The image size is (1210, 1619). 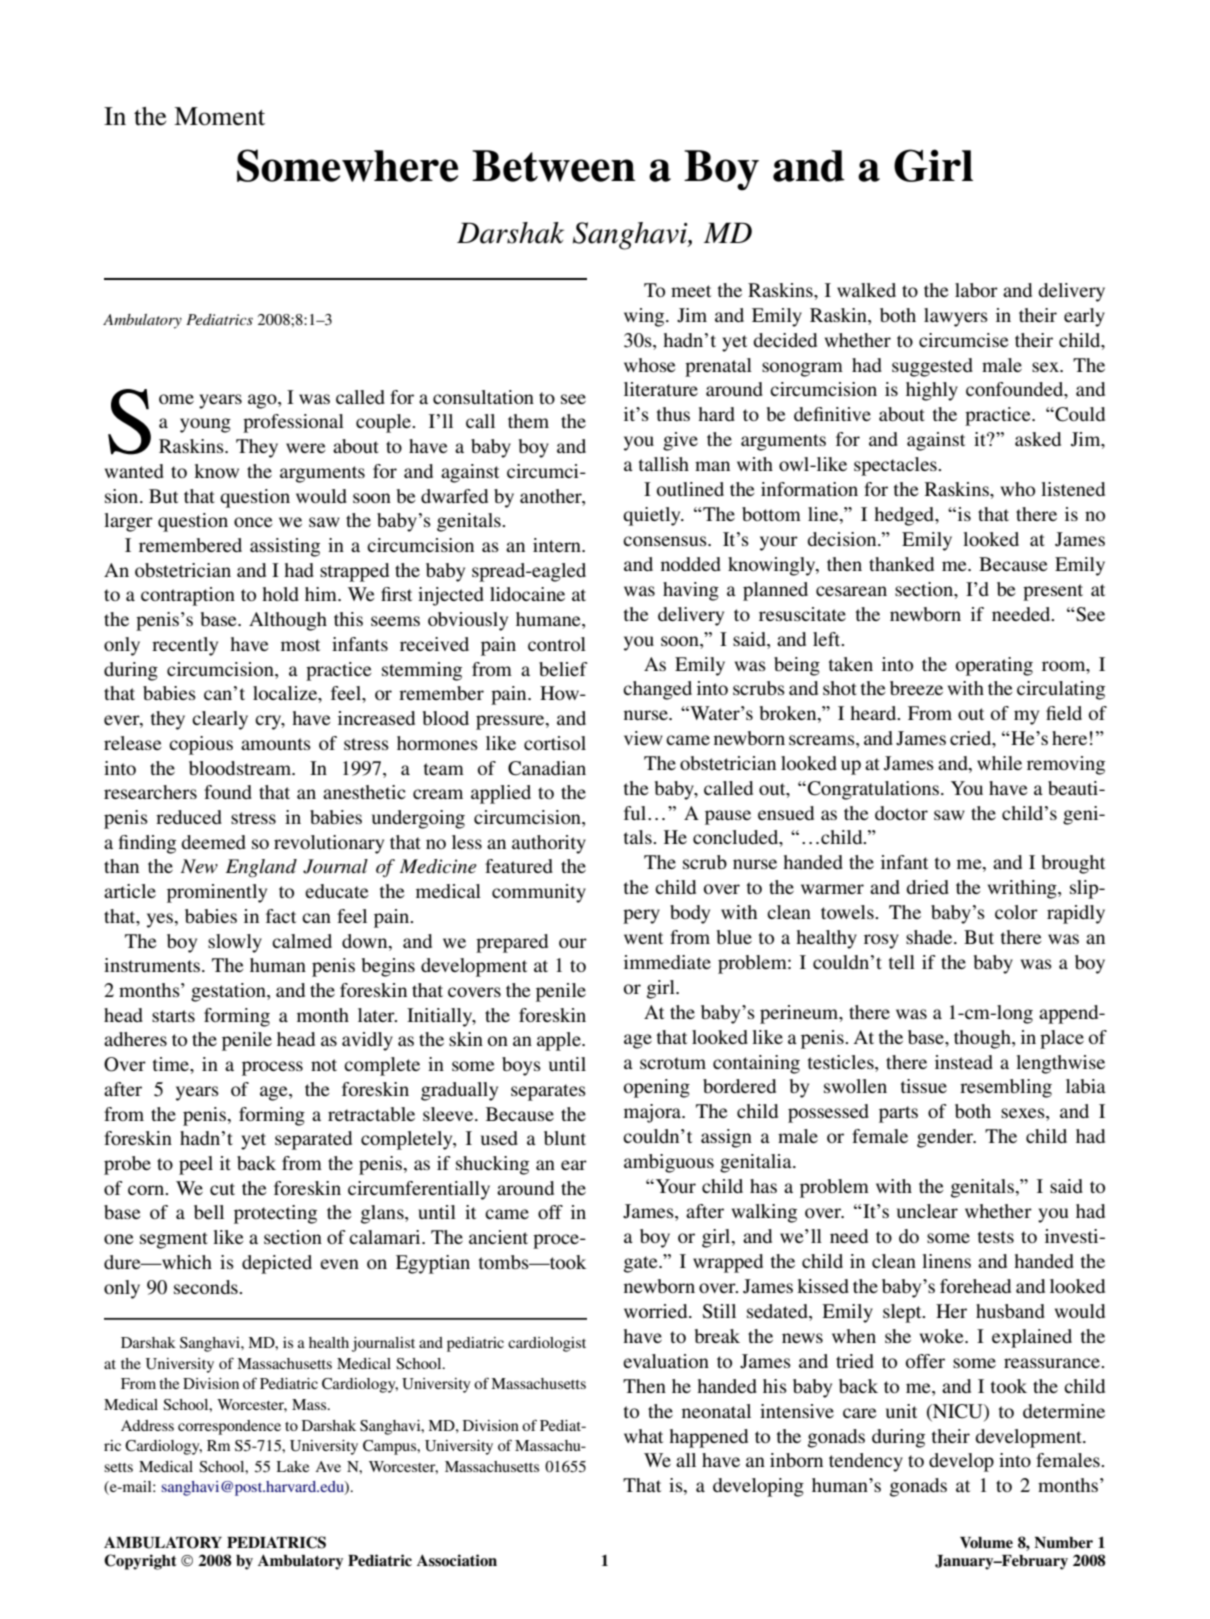 What do you see at coordinates (292, 1466) in the page?
I see `Lake` at bounding box center [292, 1466].
